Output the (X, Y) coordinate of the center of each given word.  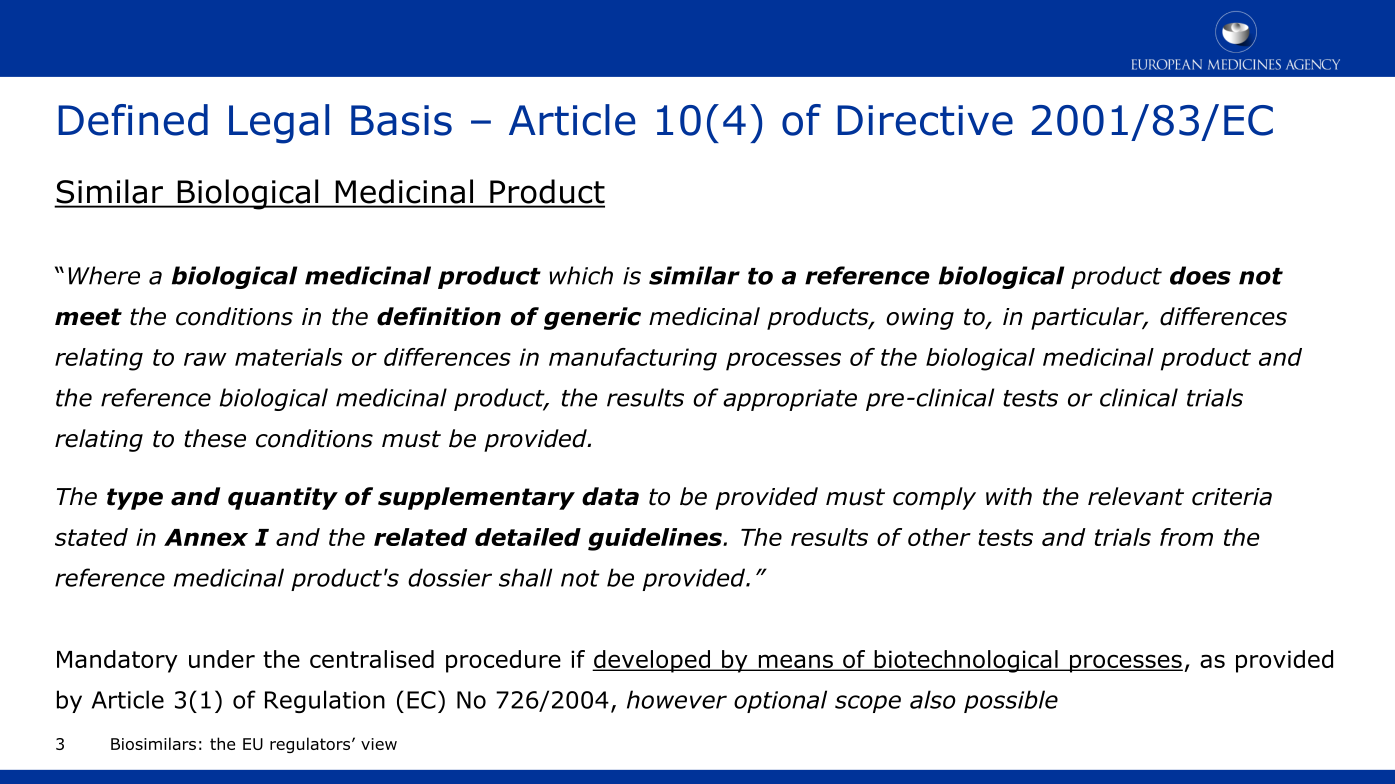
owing (920, 319)
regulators (311, 745)
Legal (279, 124)
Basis (401, 120)
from (1186, 537)
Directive (925, 120)
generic (592, 318)
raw (205, 359)
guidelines (656, 539)
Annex (206, 537)
